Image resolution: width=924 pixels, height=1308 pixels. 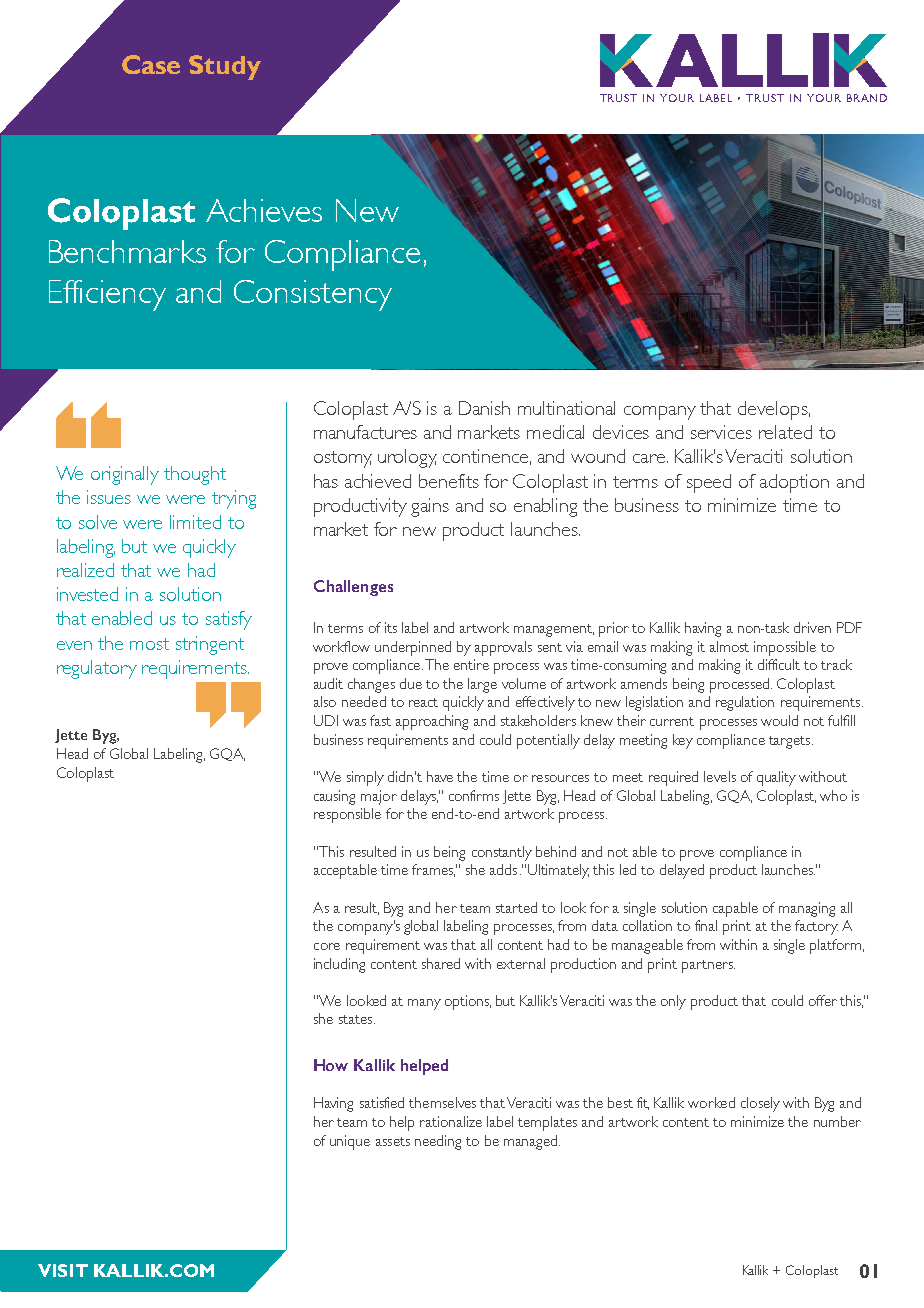 I want to click on related, so click(x=785, y=432).
